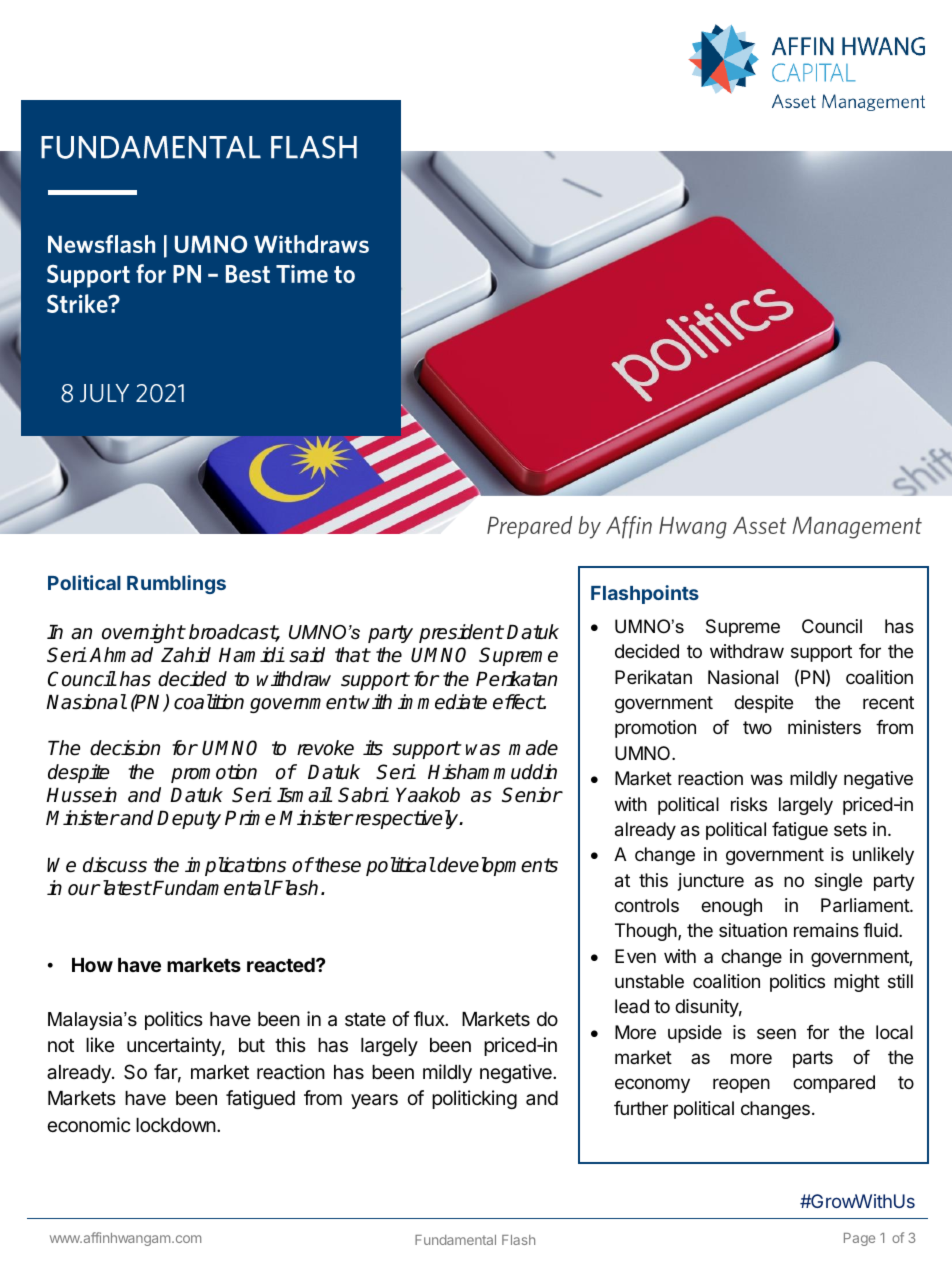 The width and height of the screenshot is (952, 1270). I want to click on president, so click(461, 633).
